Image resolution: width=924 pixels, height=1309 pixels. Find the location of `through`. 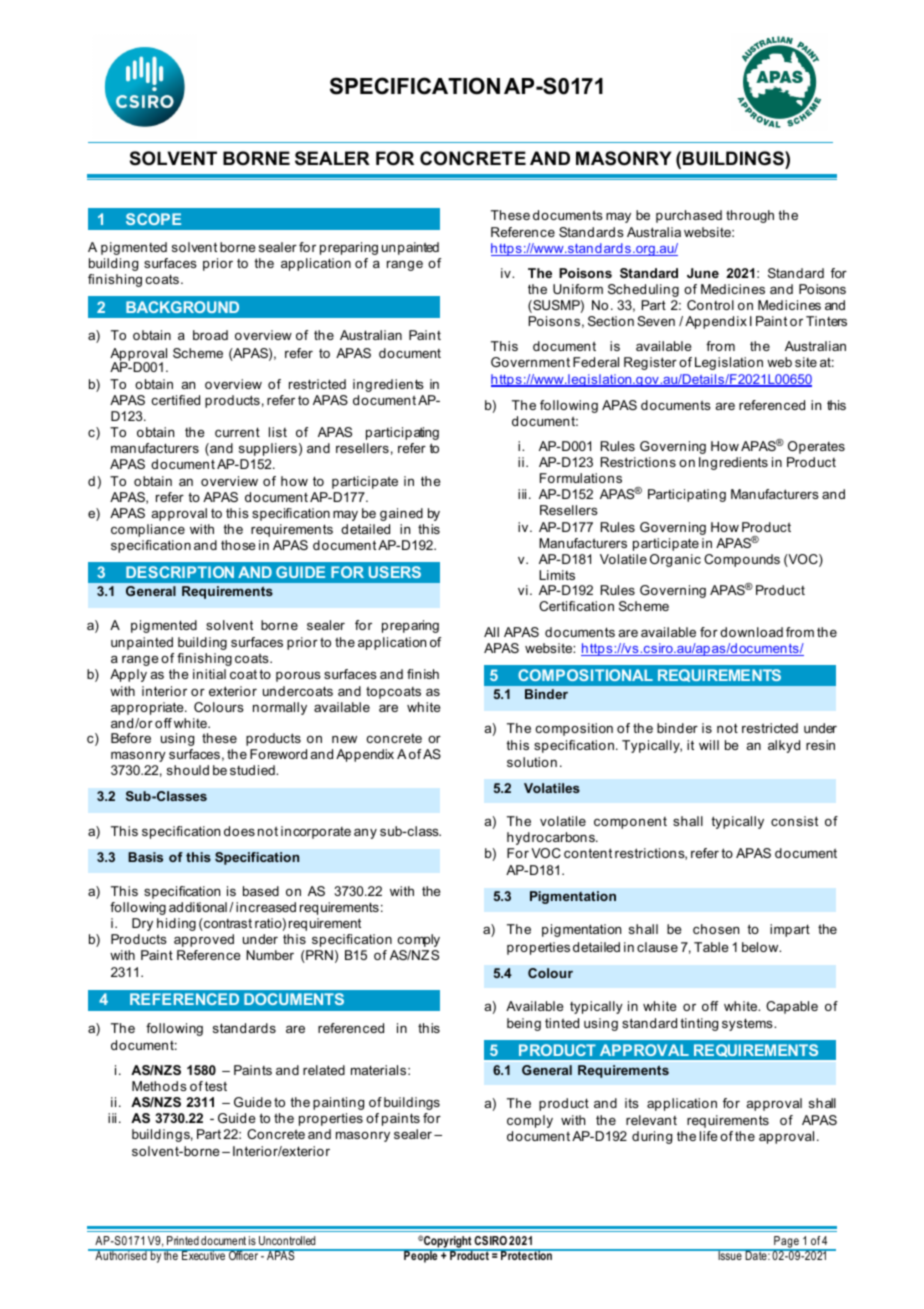

through is located at coordinates (750, 216).
